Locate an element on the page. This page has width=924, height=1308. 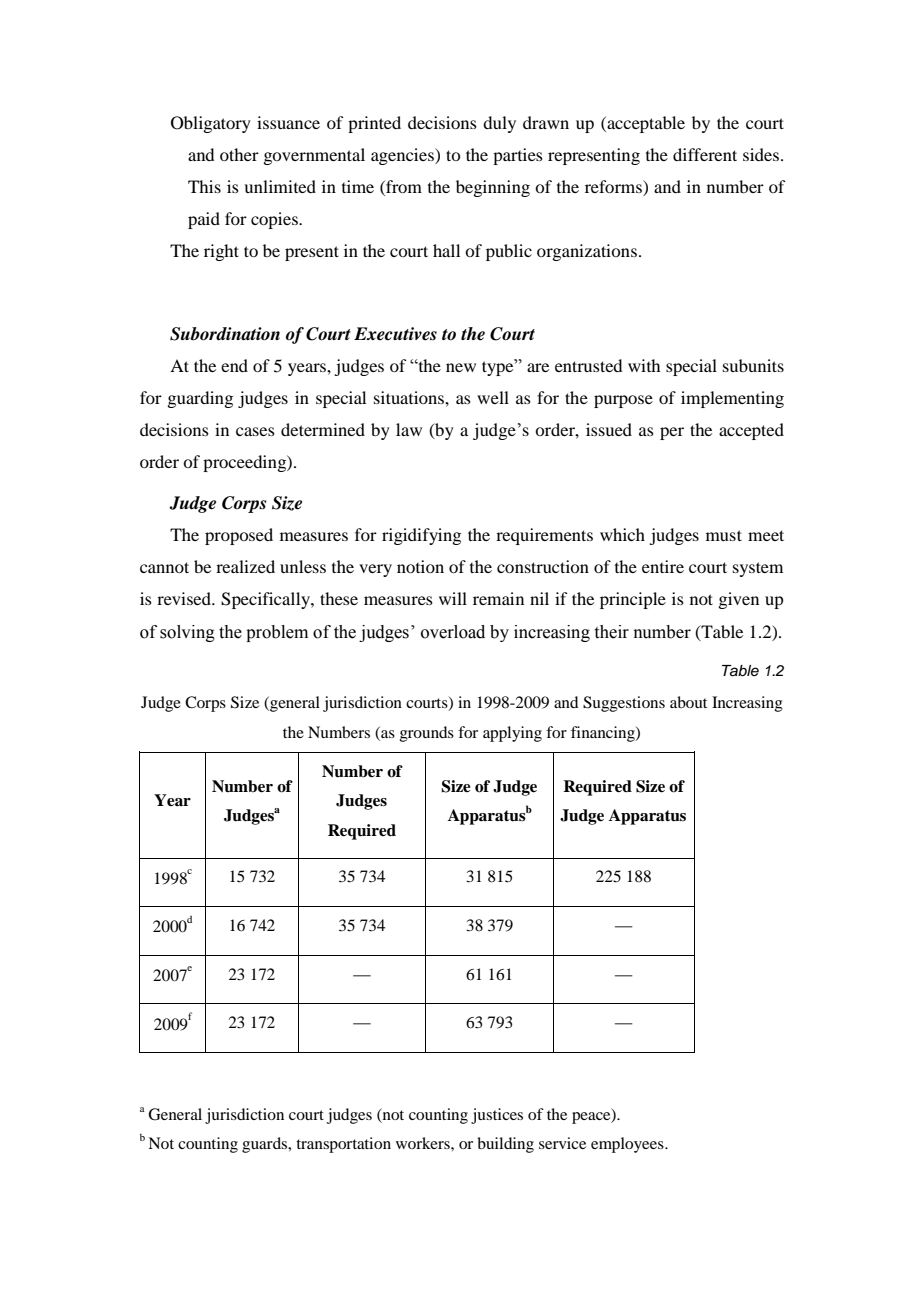
different is located at coordinates (705, 154).
